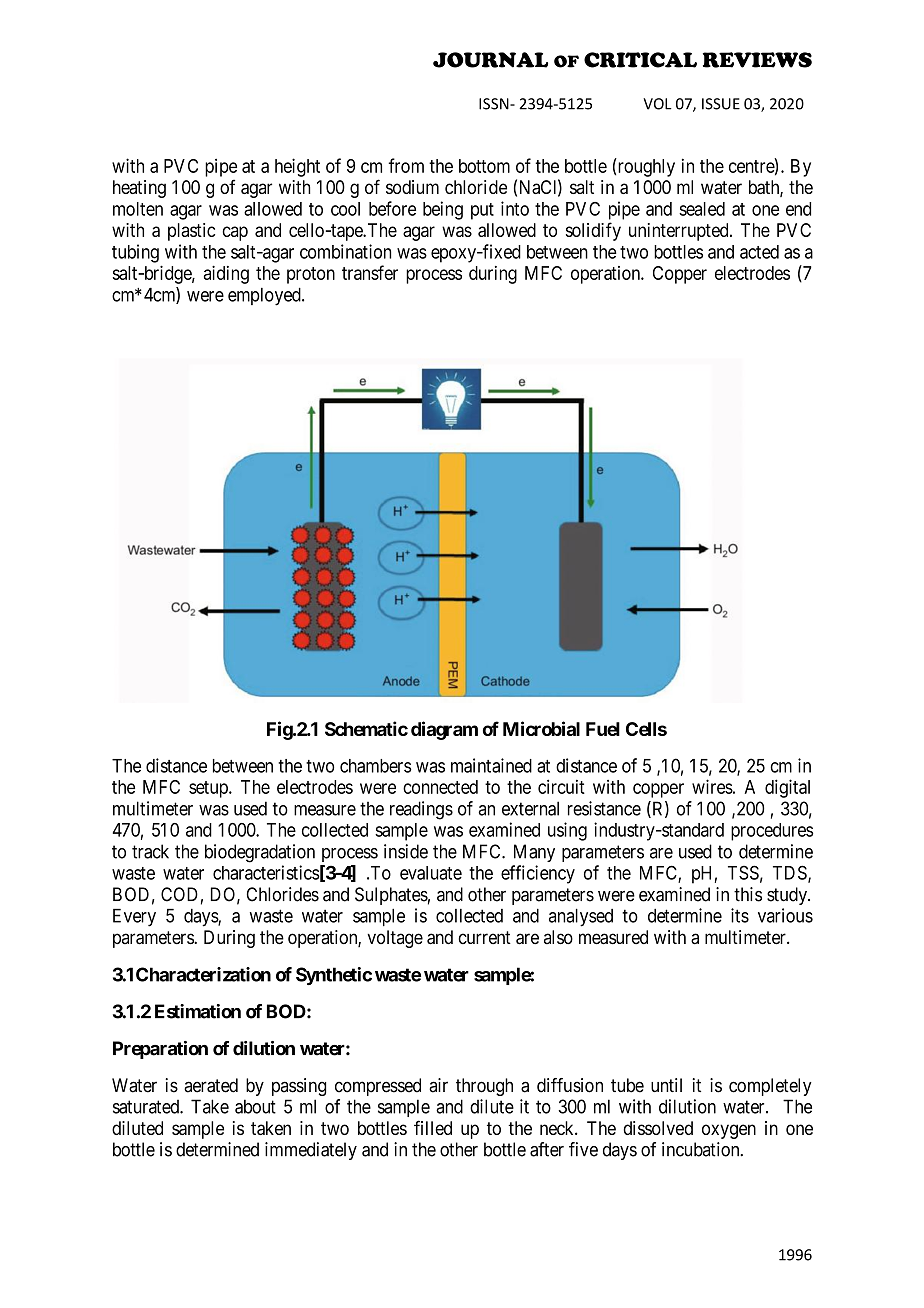 This document has height=1308, width=924. Describe the element at coordinates (433, 1127) in the document. I see `filled` at that location.
